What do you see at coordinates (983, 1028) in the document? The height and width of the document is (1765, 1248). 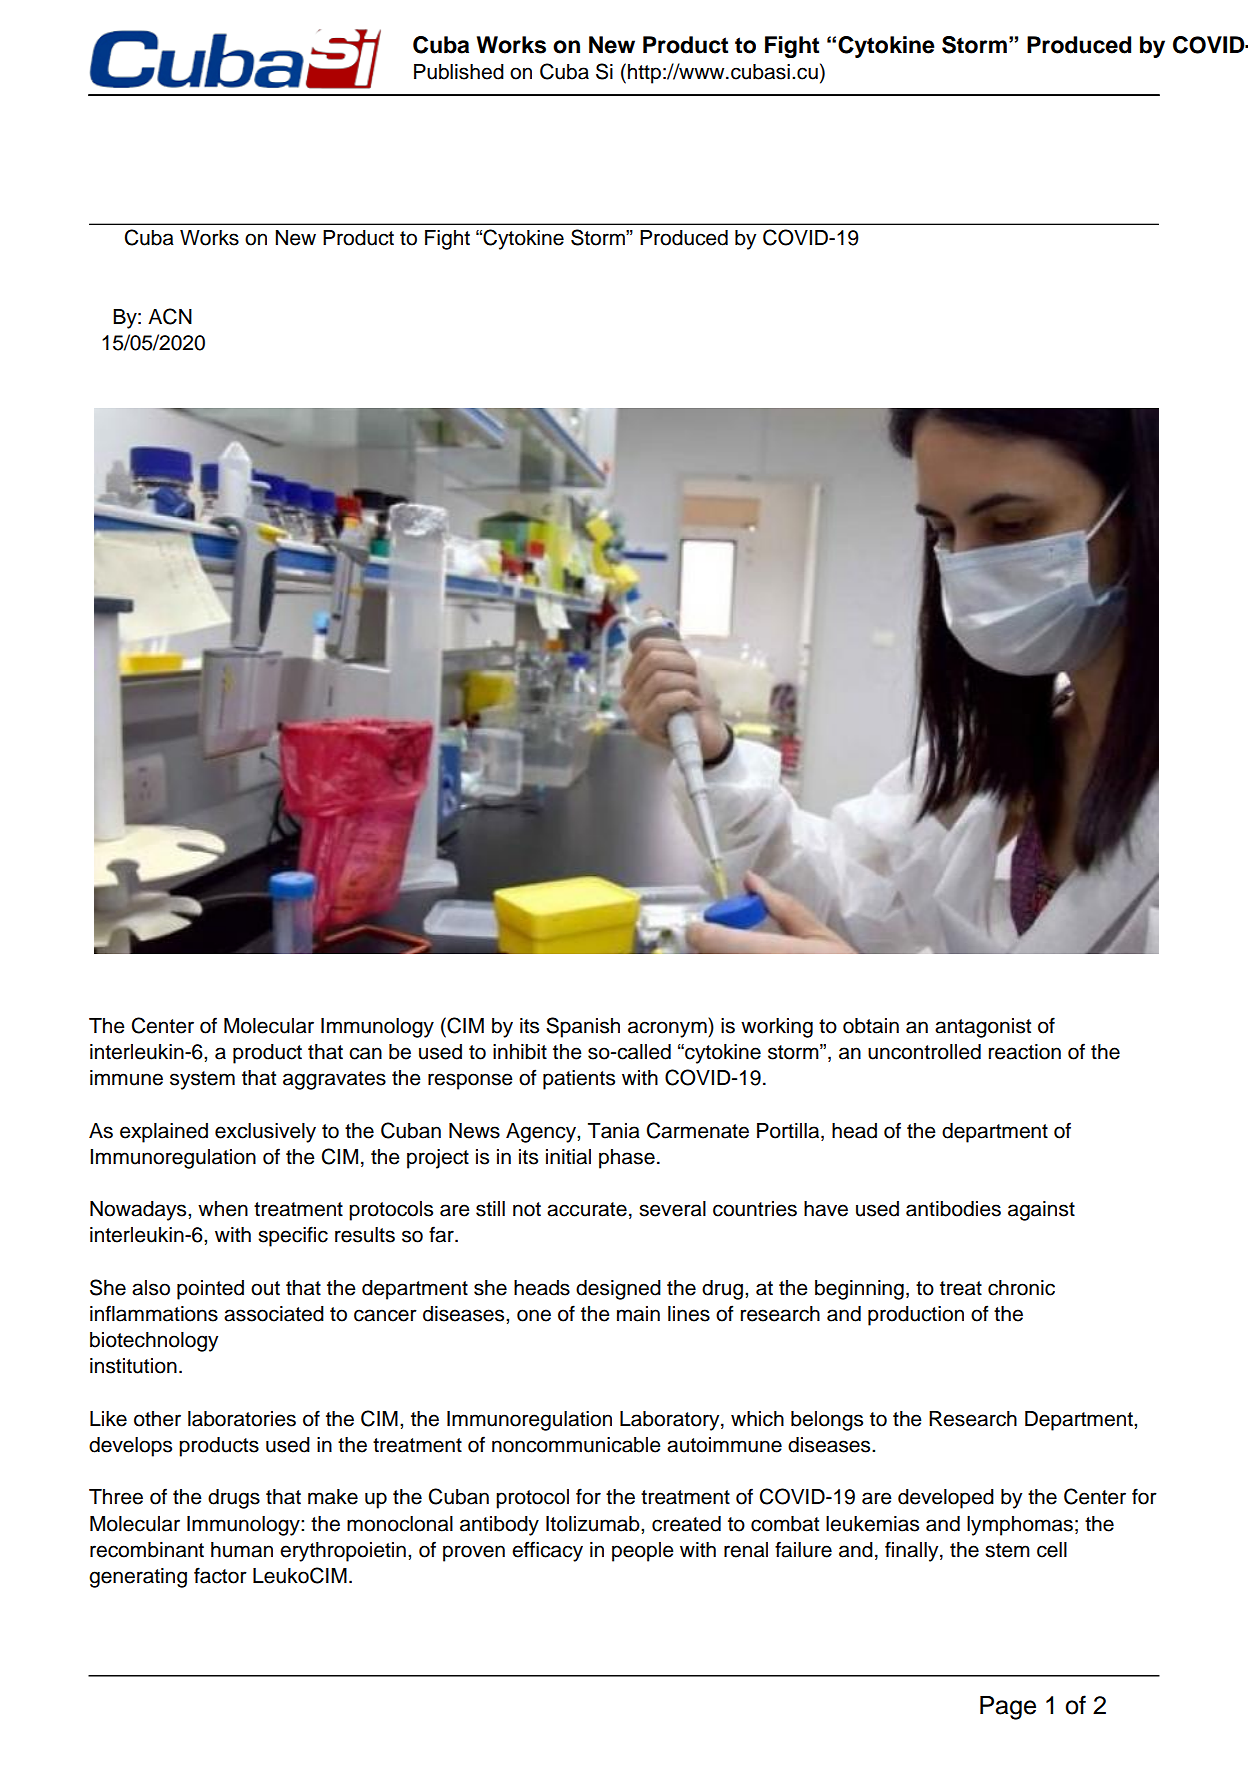 I see `antagonist` at bounding box center [983, 1028].
